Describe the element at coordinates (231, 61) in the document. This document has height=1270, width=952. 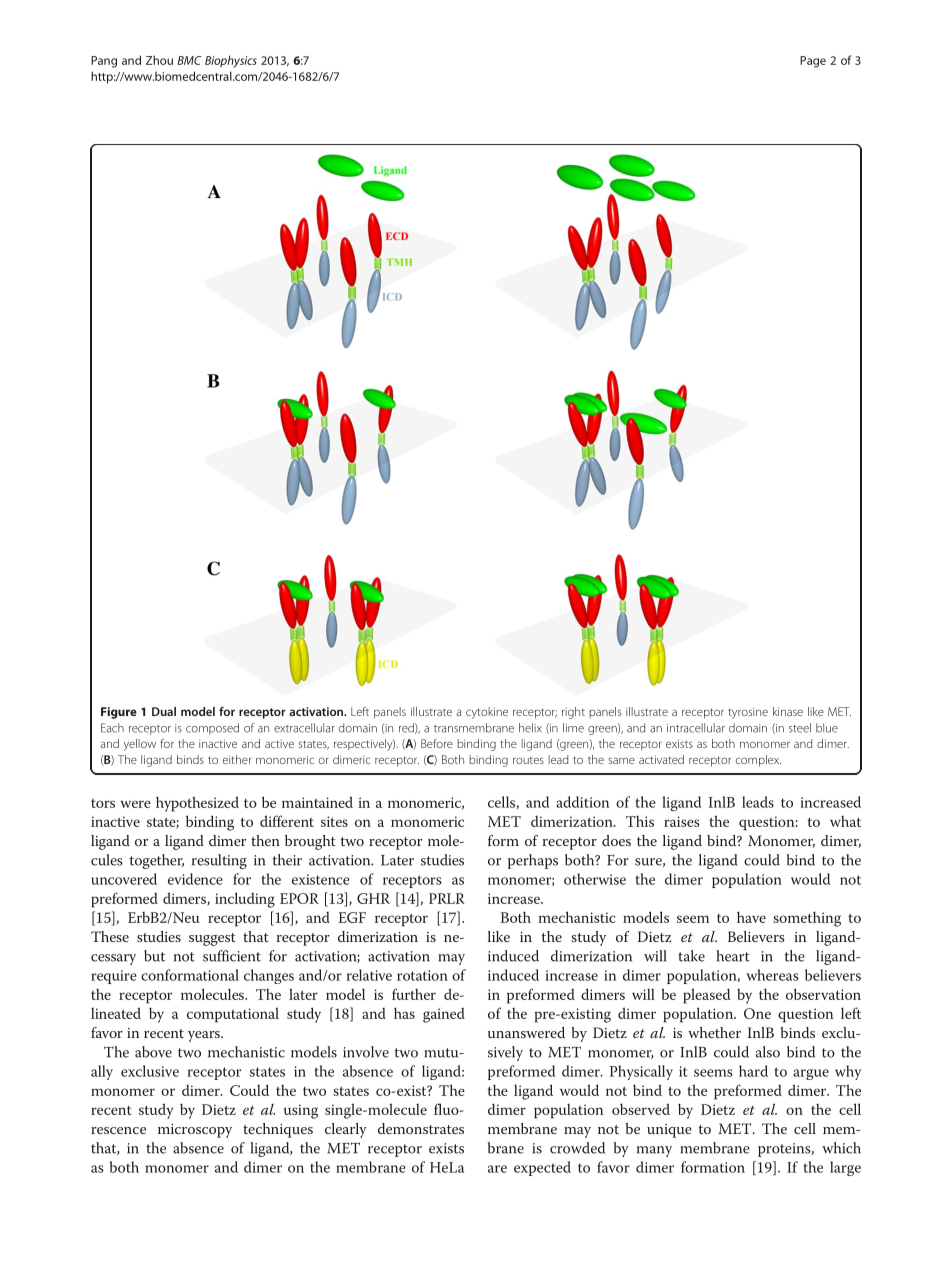
I see `Biophysics` at that location.
